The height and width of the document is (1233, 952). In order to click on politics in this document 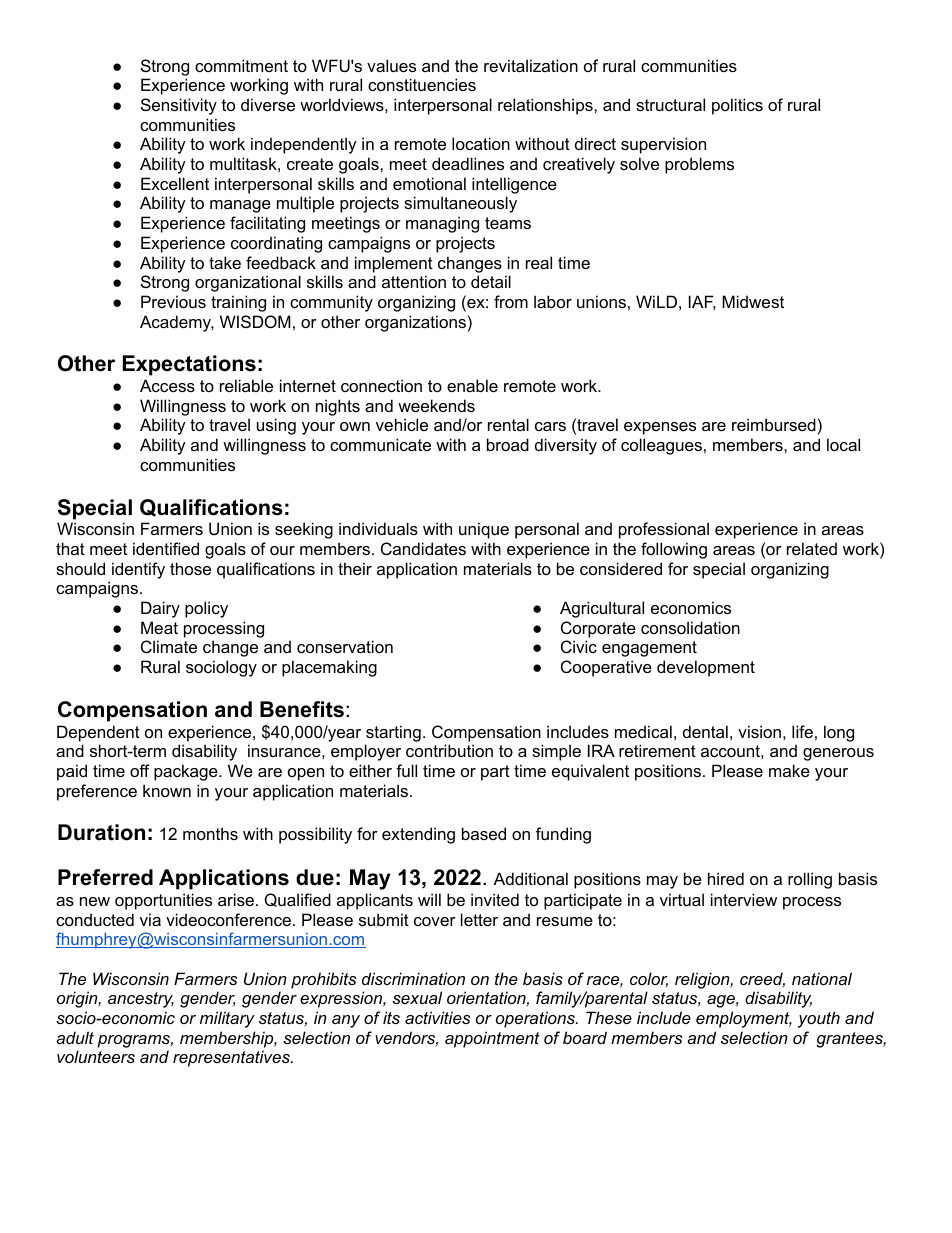, I will do `click(737, 106)`.
